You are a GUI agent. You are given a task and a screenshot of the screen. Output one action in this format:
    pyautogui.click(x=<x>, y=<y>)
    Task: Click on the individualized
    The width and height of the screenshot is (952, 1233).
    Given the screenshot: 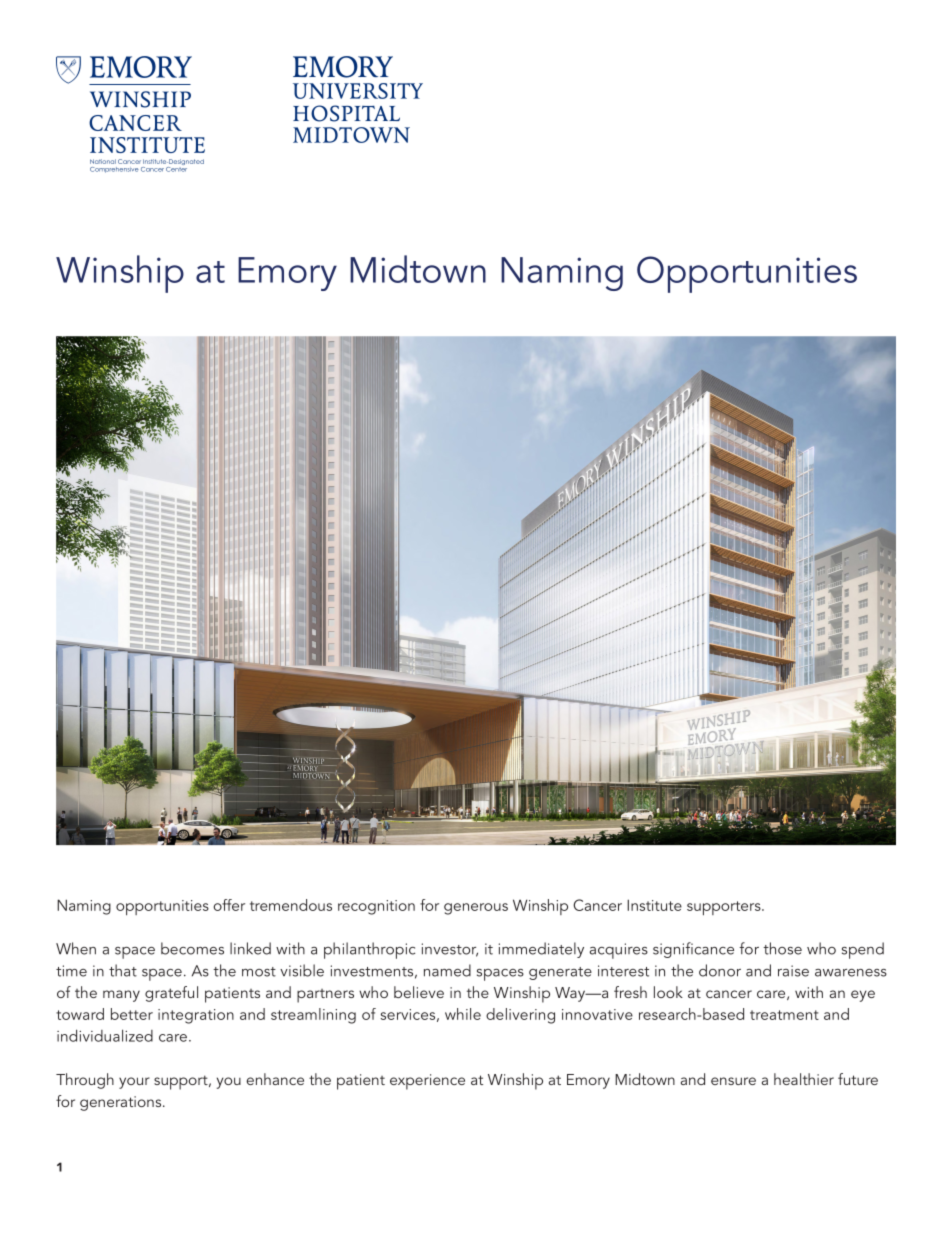 What is the action you would take?
    pyautogui.click(x=105, y=1035)
